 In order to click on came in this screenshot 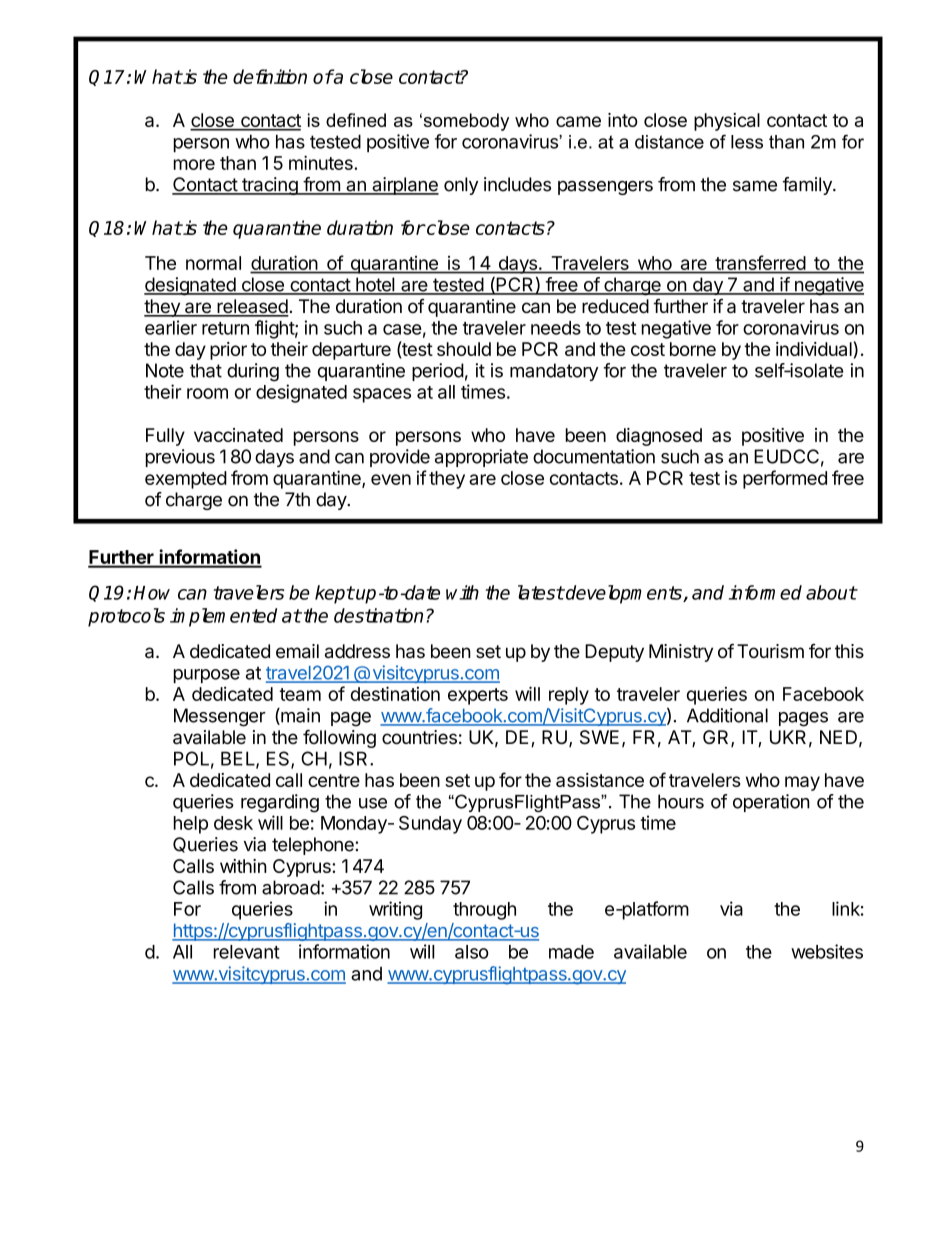, I will do `click(578, 121)`.
